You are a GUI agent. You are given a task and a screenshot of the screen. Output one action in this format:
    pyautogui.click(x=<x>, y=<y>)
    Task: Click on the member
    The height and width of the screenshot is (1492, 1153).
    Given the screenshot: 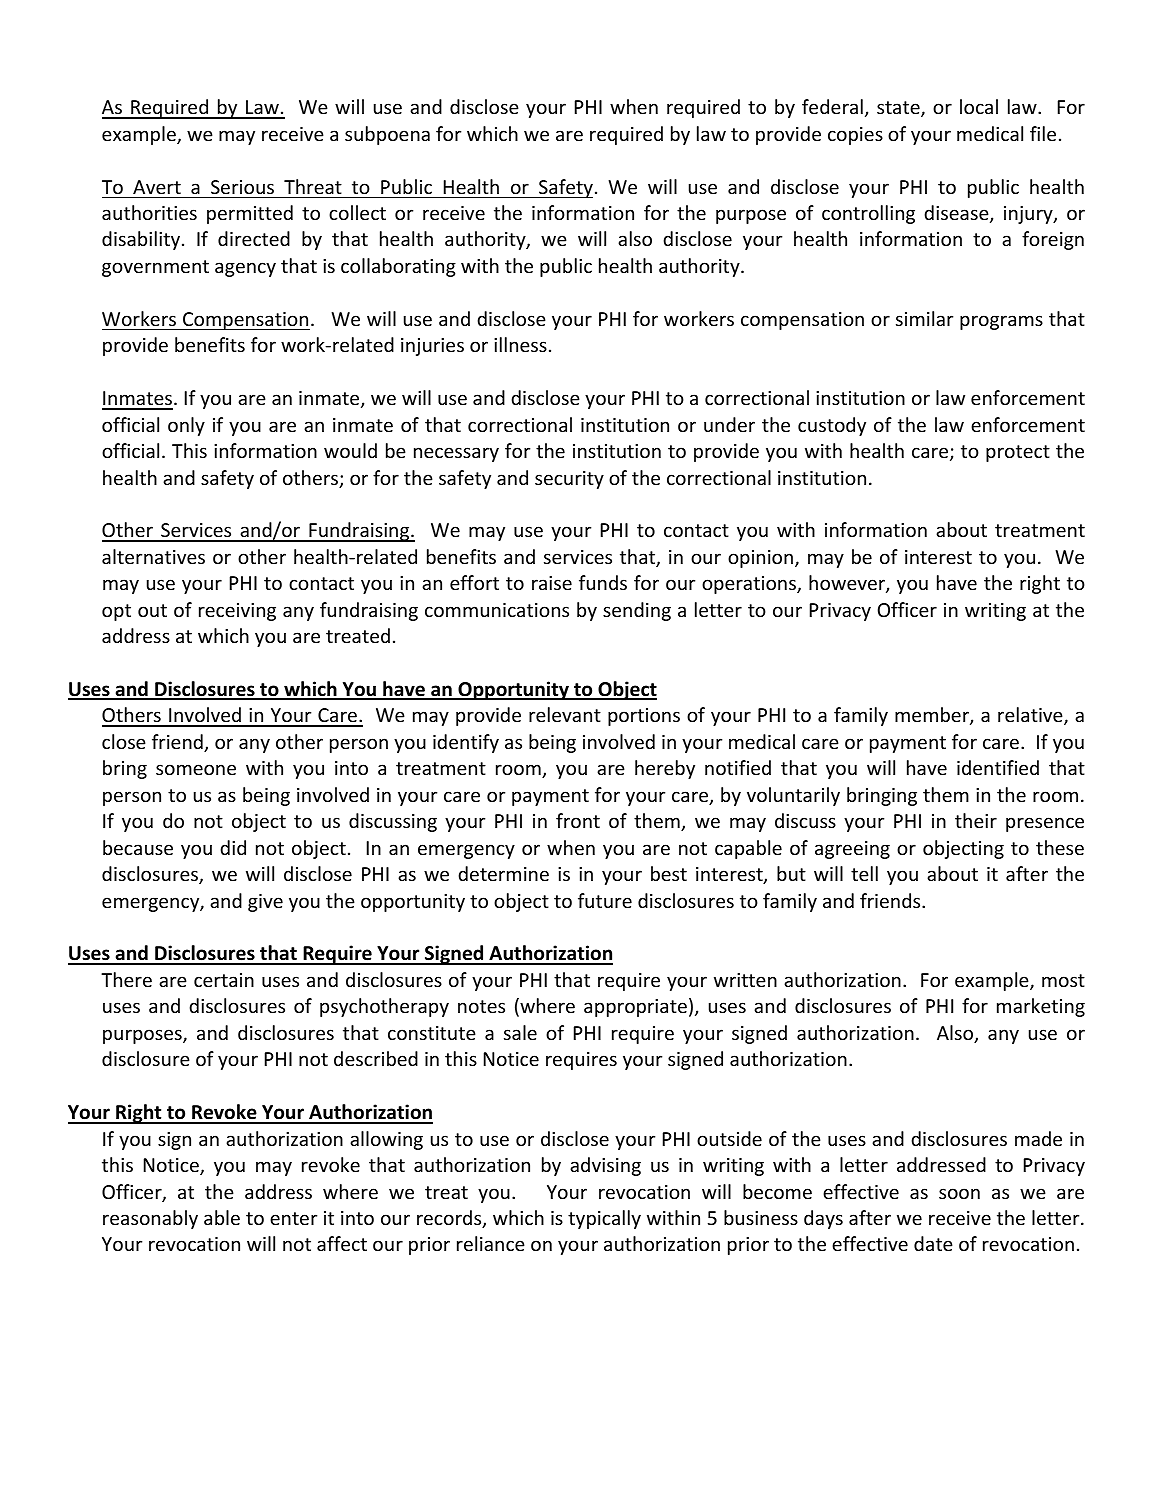 What is the action you would take?
    pyautogui.click(x=933, y=716)
